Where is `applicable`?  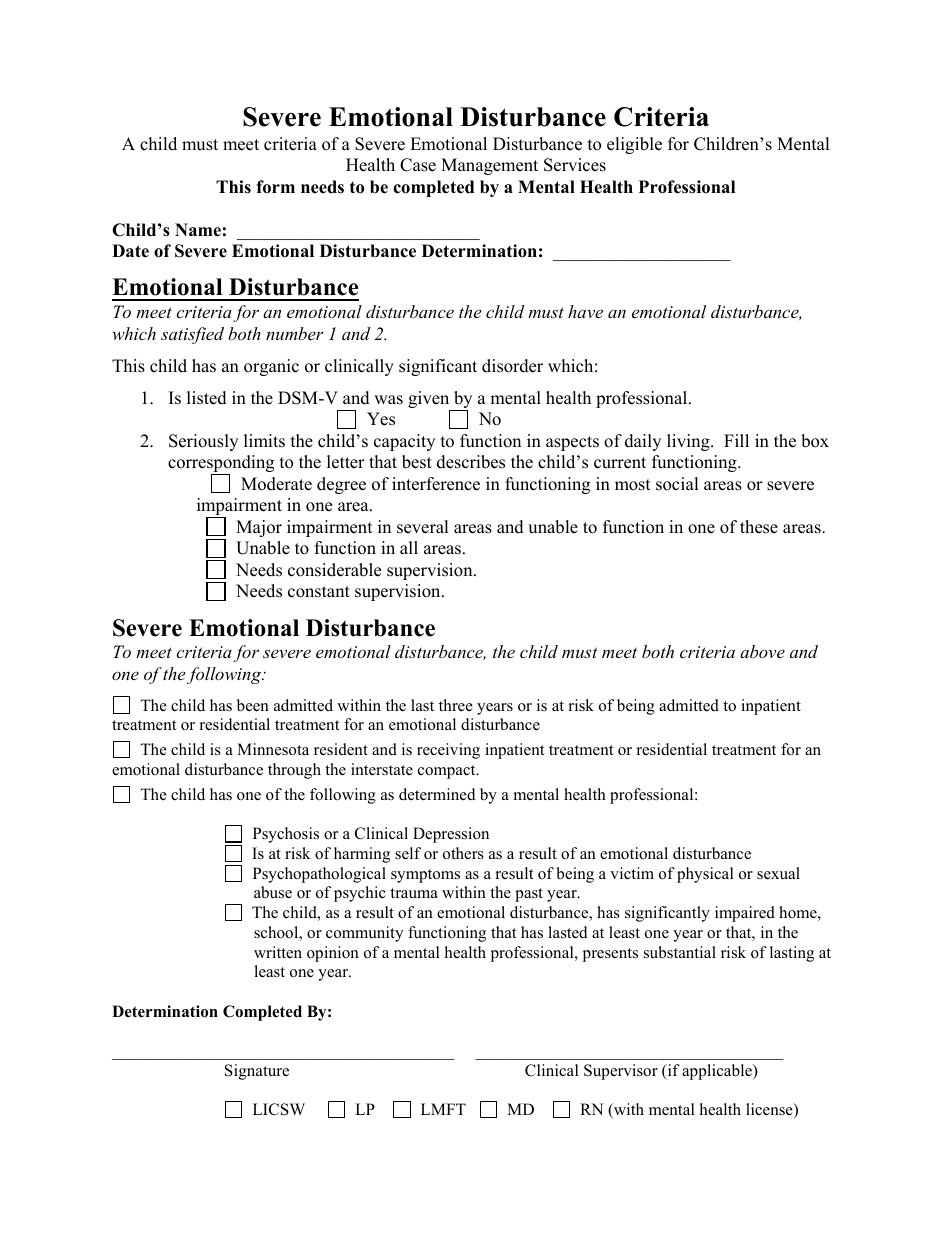
applicable is located at coordinates (718, 1072).
